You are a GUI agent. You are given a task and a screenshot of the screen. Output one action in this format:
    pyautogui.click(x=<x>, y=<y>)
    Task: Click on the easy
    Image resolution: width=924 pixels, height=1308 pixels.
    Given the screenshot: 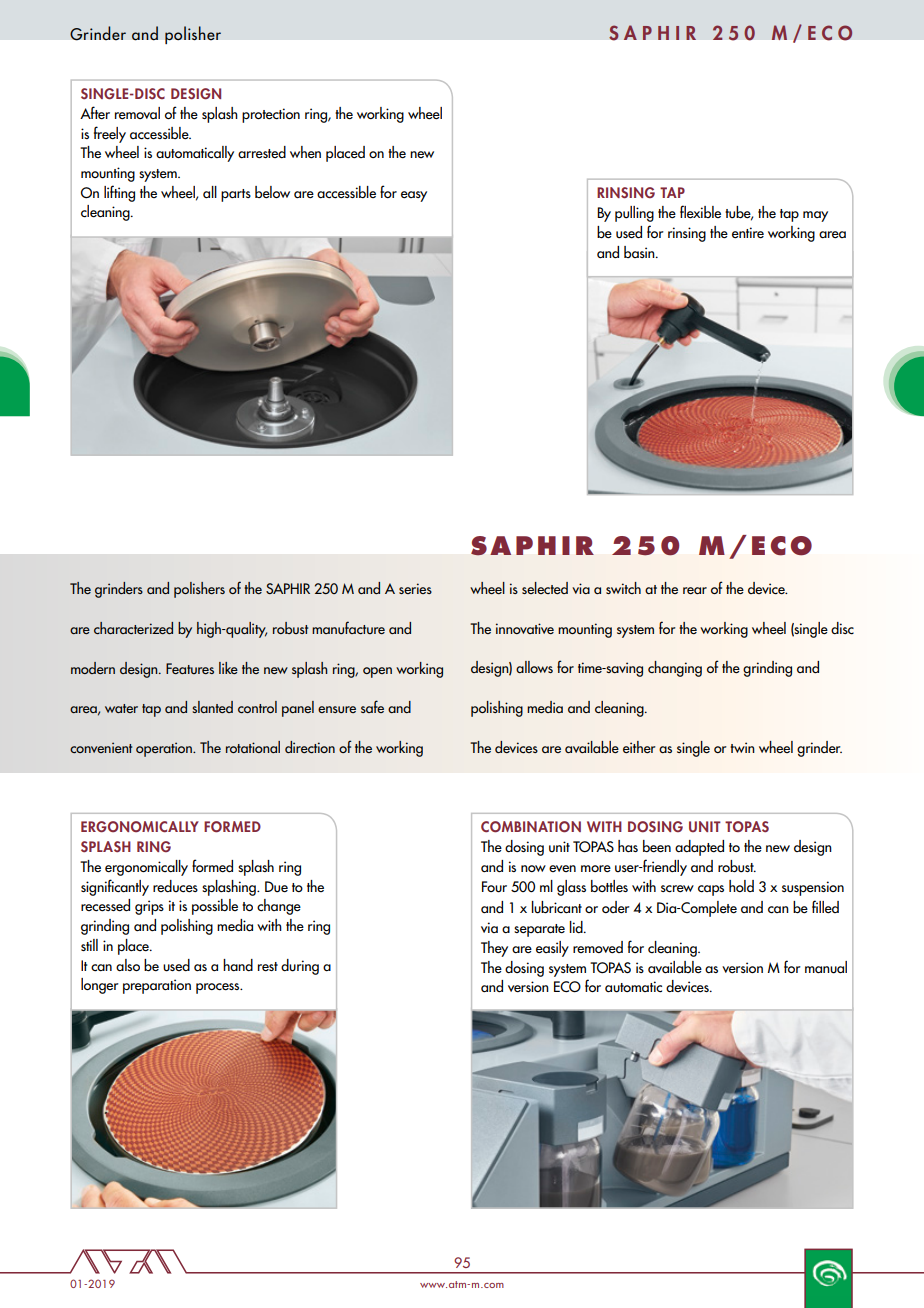 What is the action you would take?
    pyautogui.click(x=414, y=196)
